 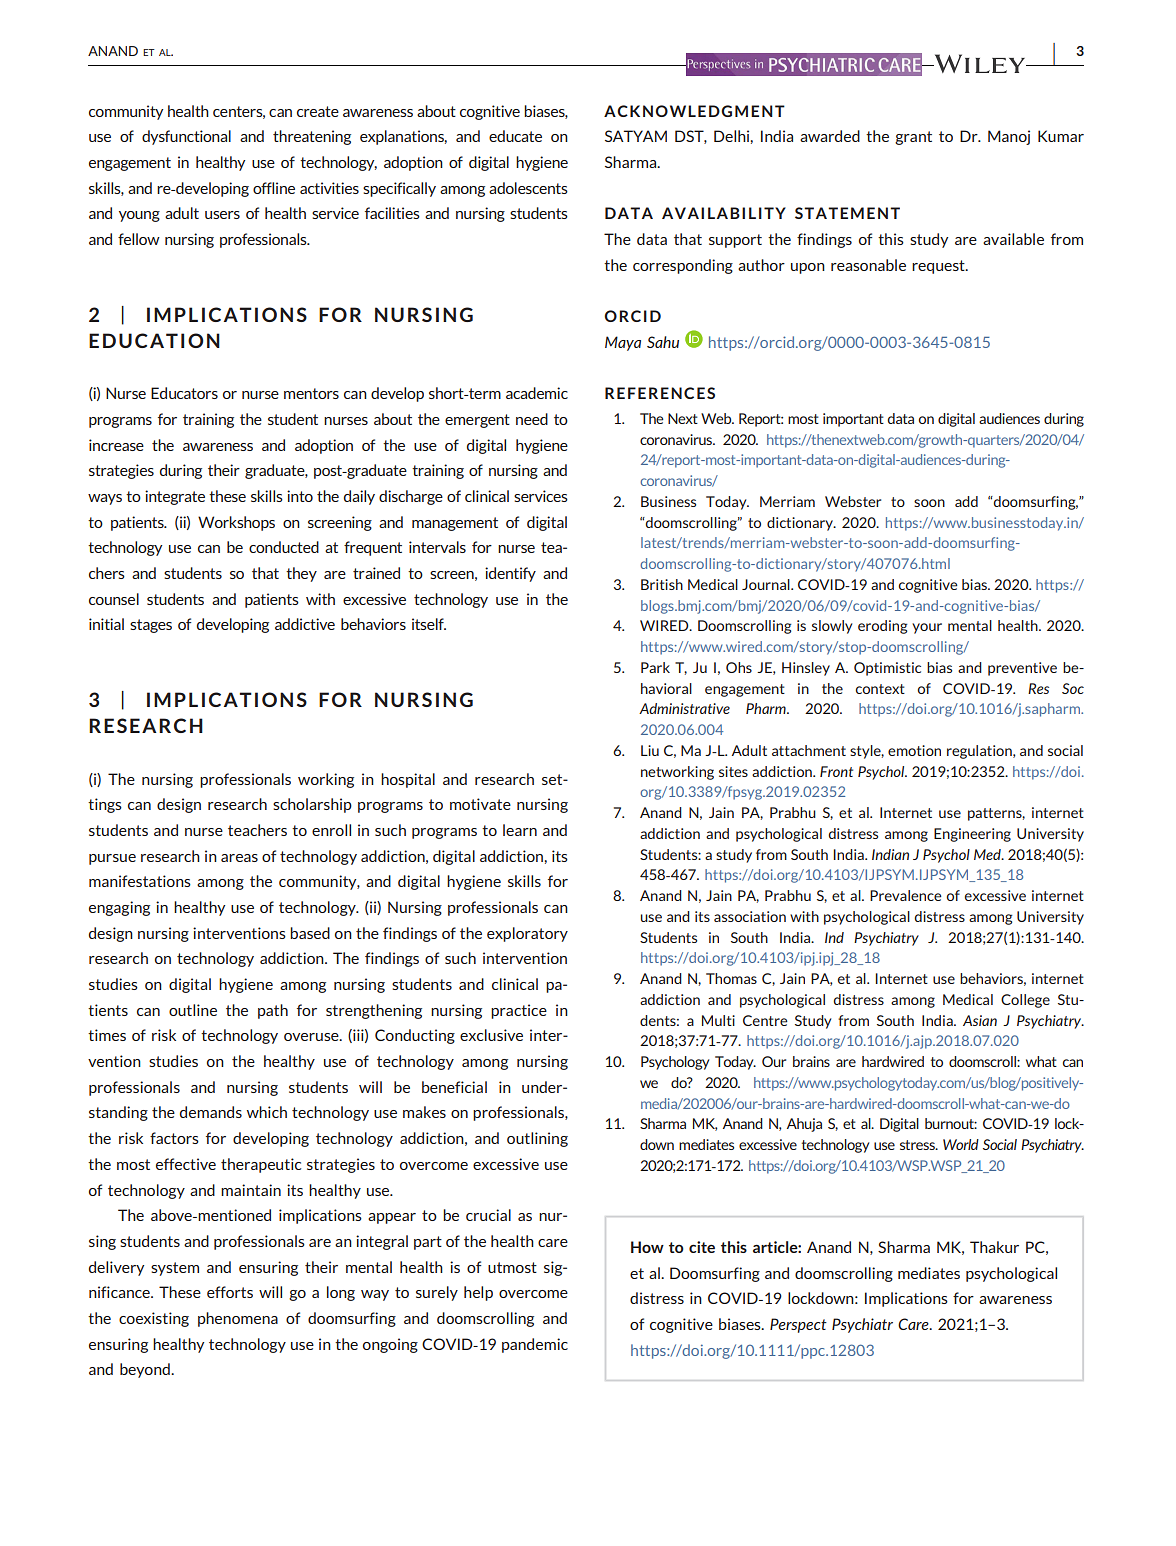 I want to click on pandemic, so click(x=535, y=1345).
